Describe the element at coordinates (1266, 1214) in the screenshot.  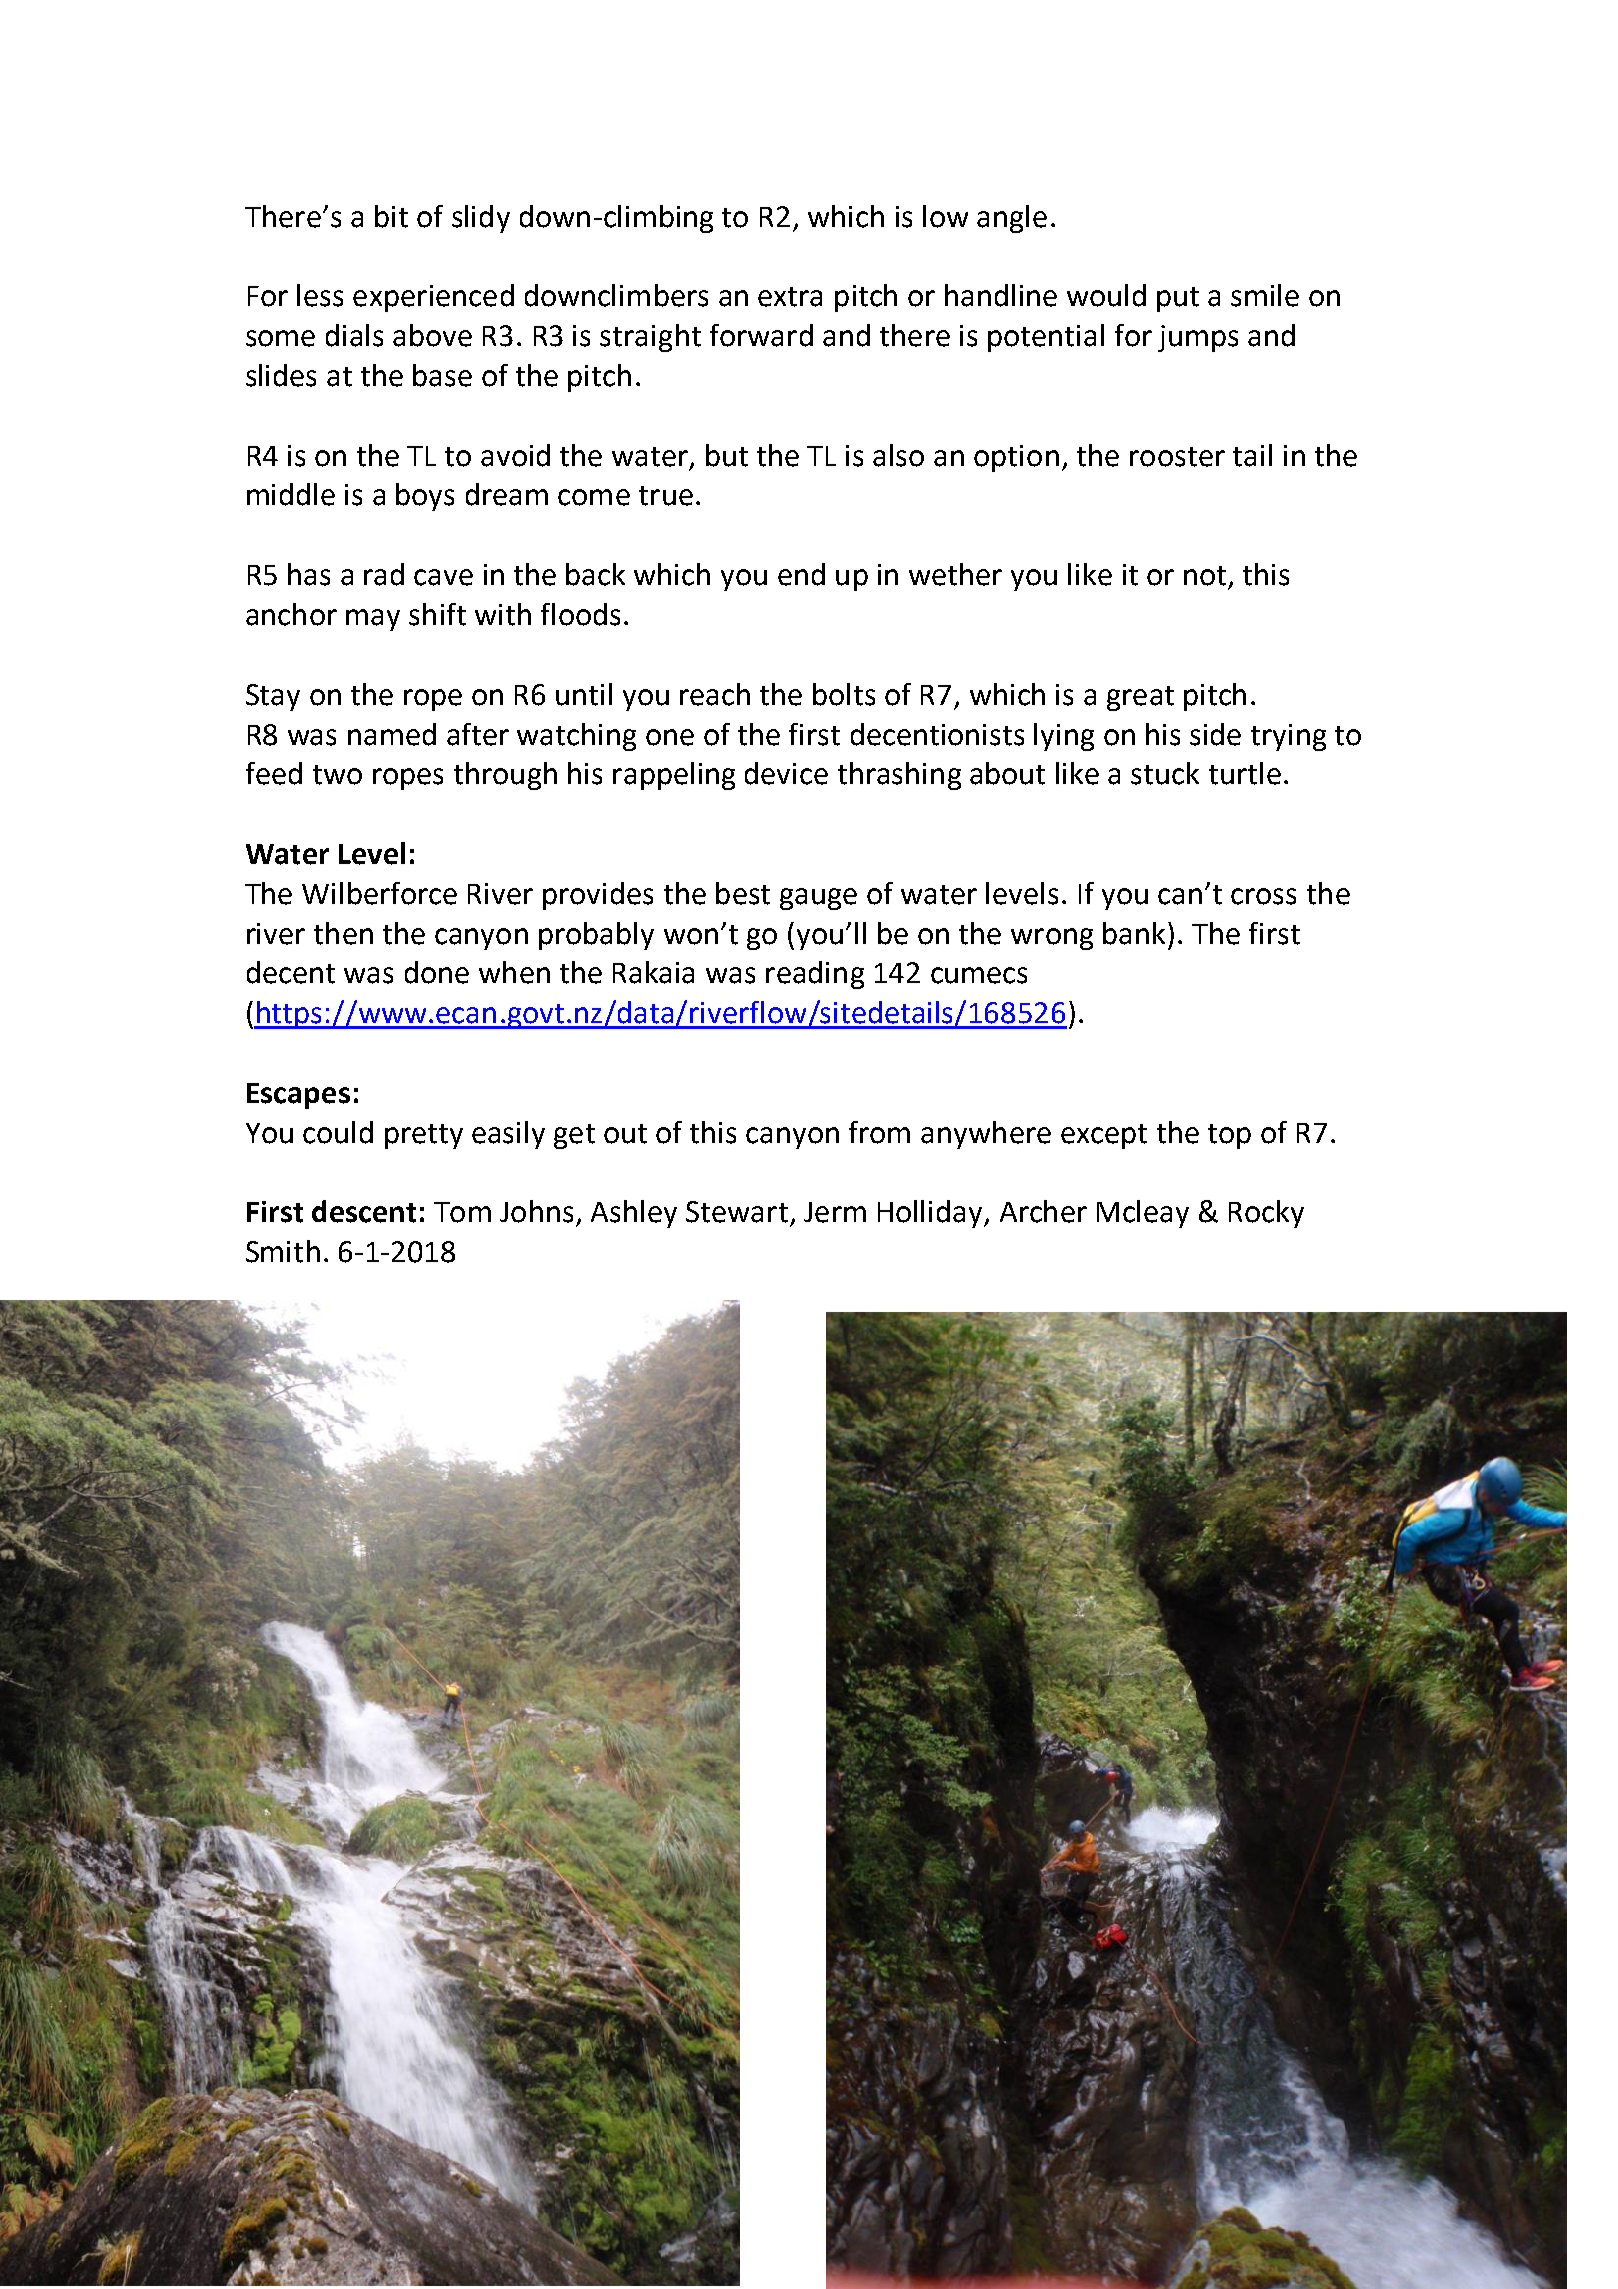
I see `Rocky` at that location.
